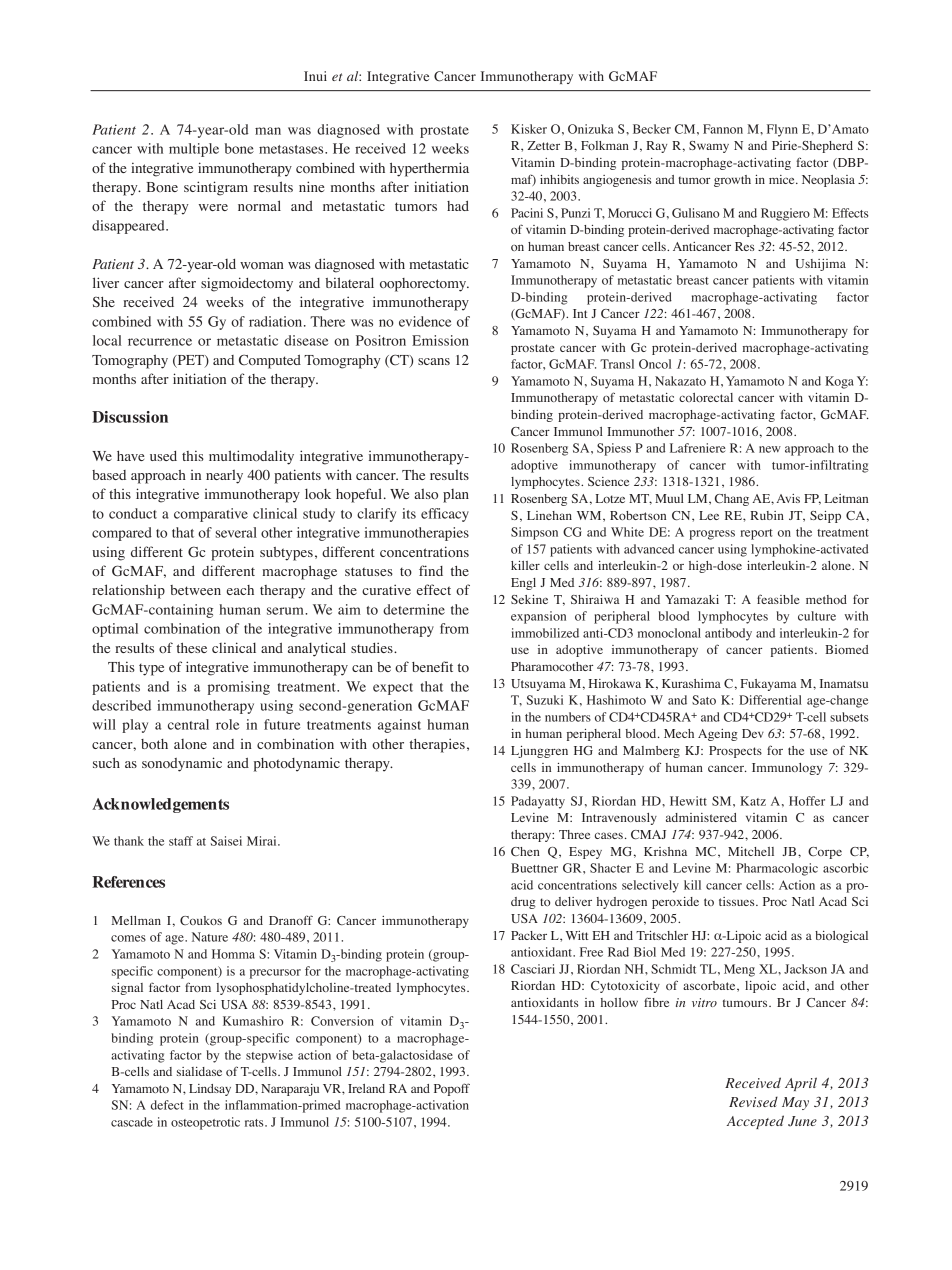 The height and width of the screenshot is (1270, 952). What do you see at coordinates (529, 935) in the screenshot?
I see `Packer` at bounding box center [529, 935].
